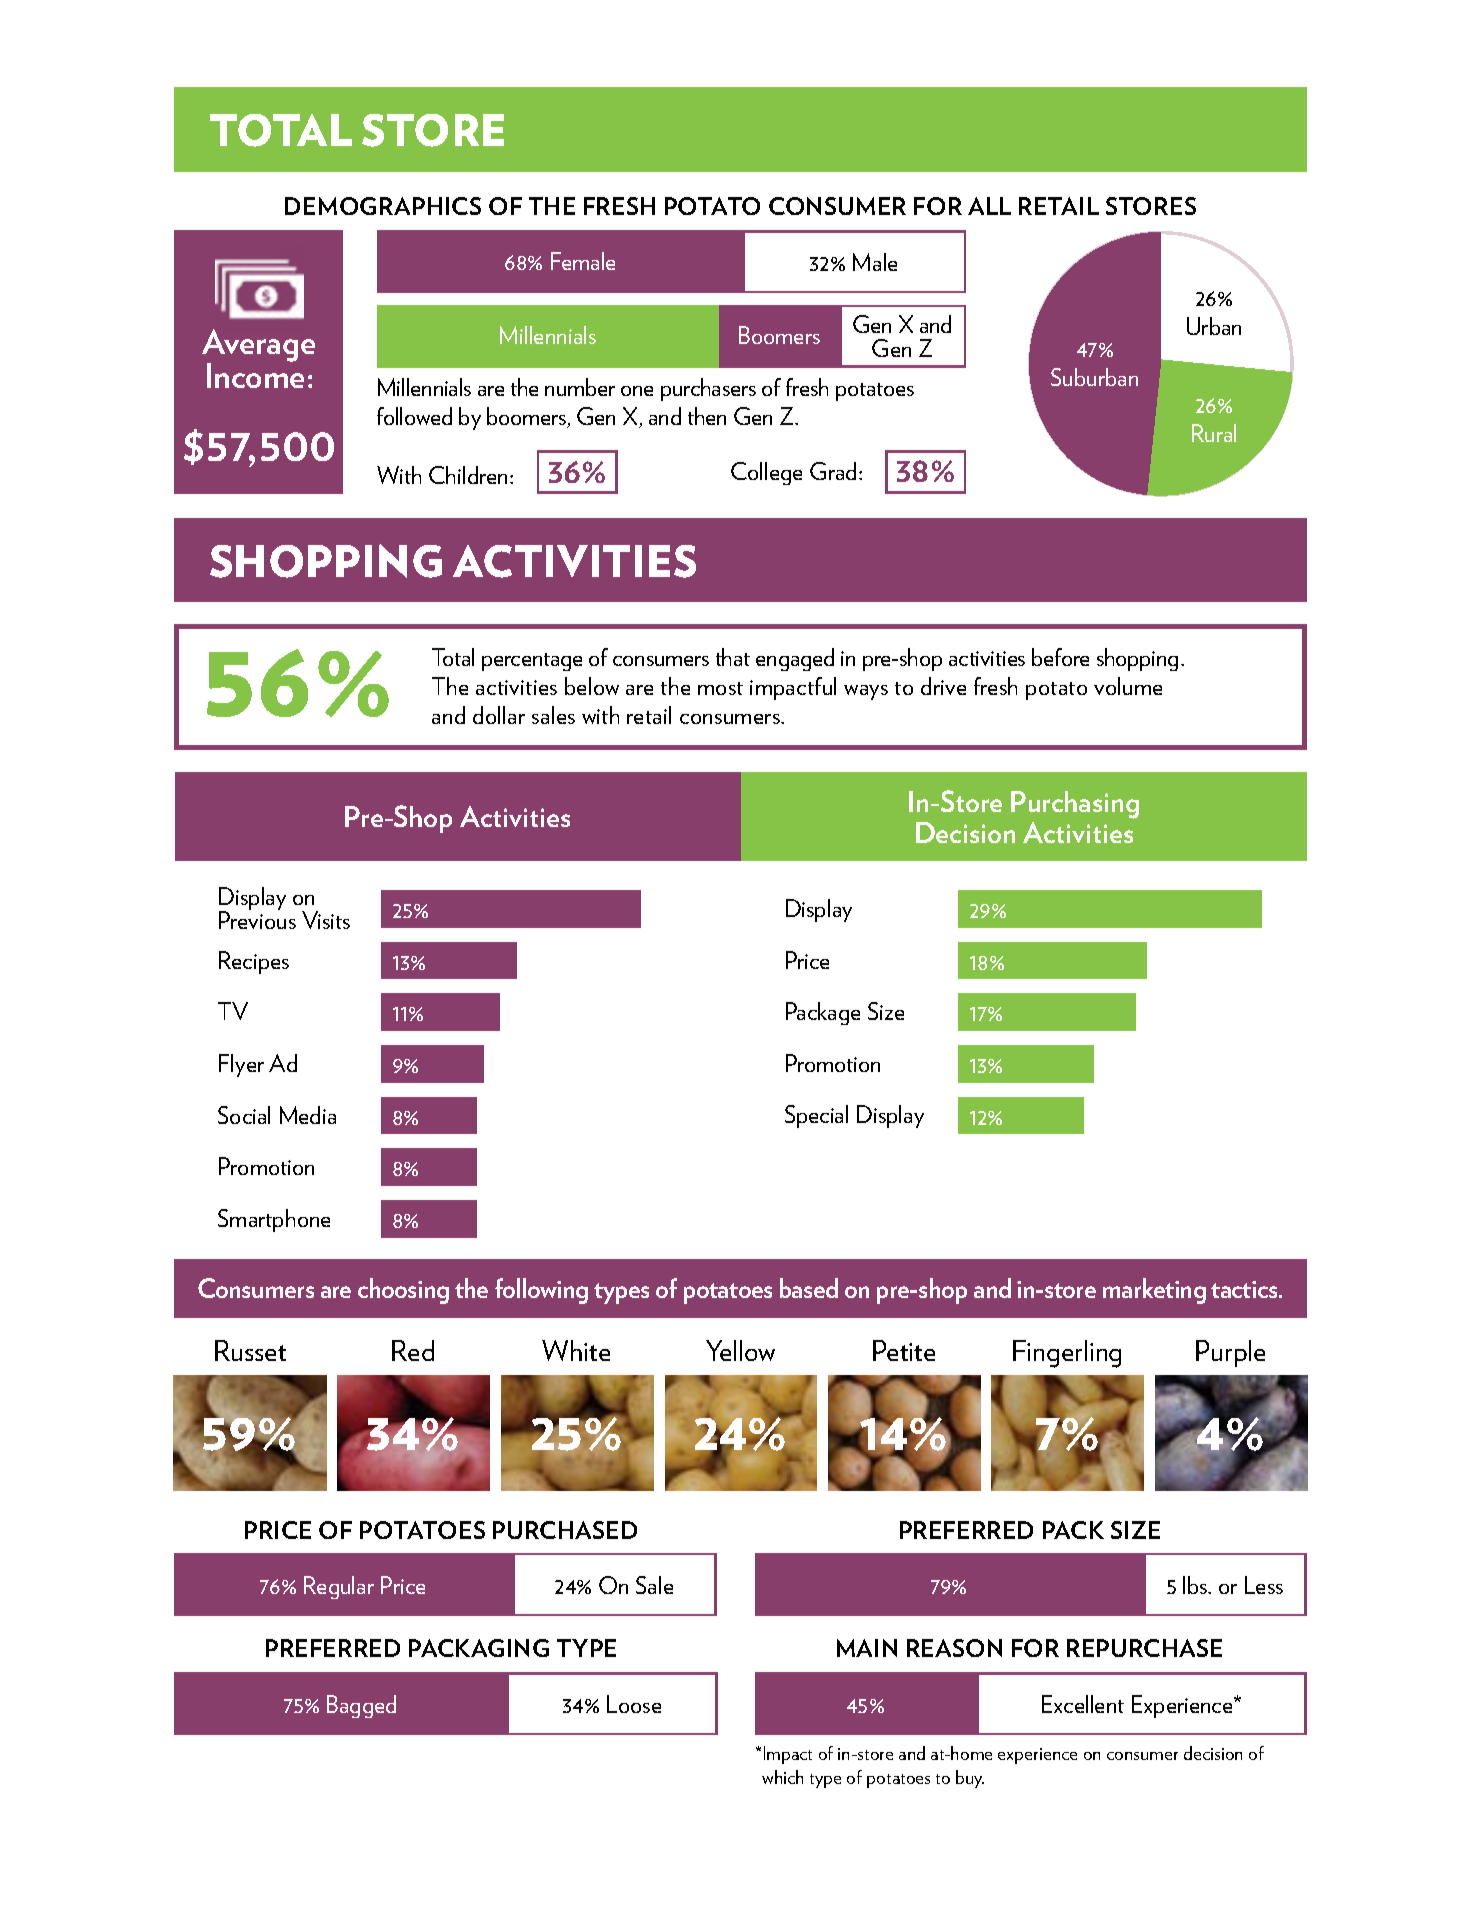  Describe the element at coordinates (708, 389) in the screenshot. I see `purchasers` at that location.
